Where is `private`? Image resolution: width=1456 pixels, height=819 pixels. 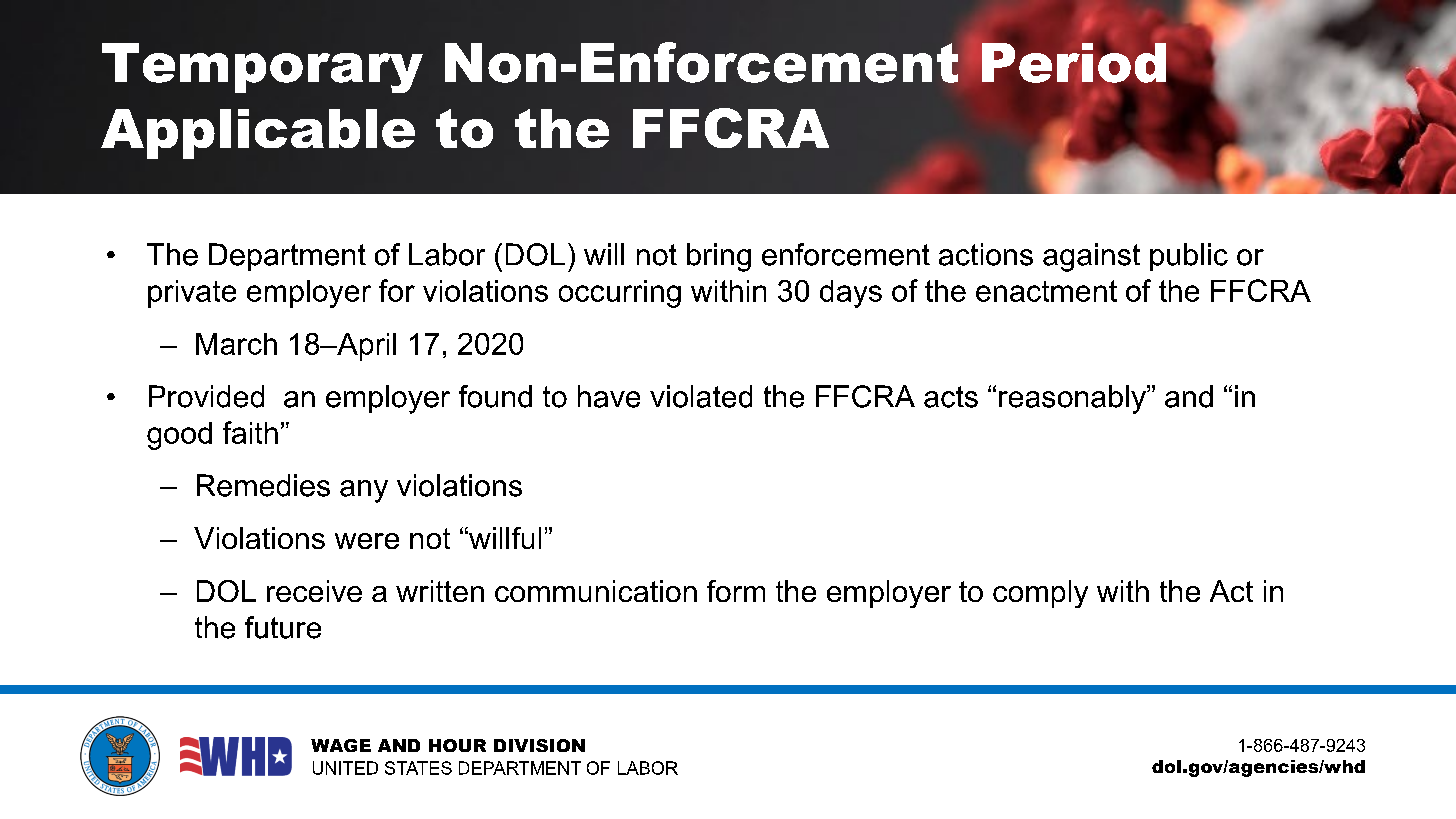
private is located at coordinates (192, 294).
